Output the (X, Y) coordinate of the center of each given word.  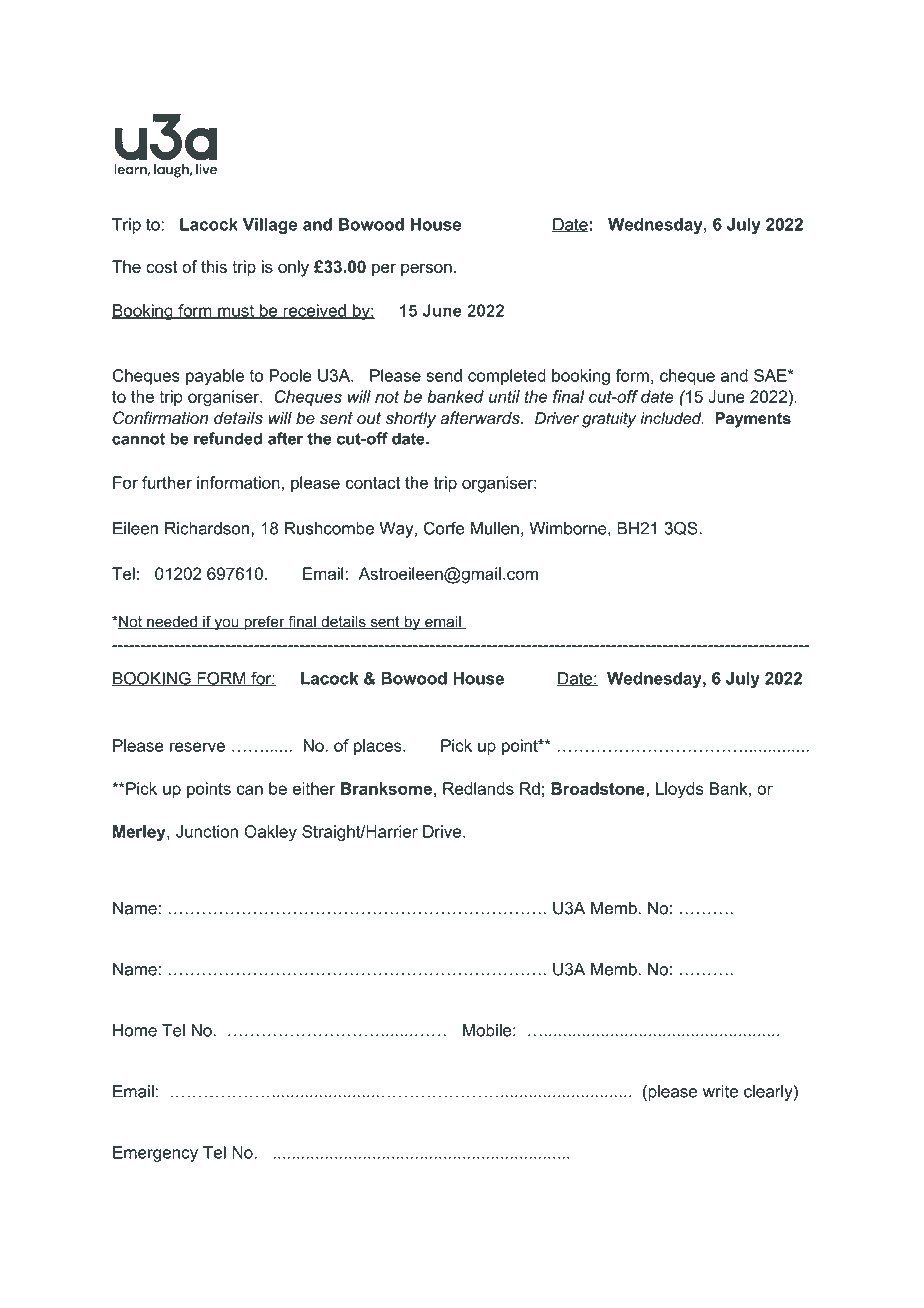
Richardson (208, 528)
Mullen (495, 528)
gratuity (609, 420)
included (672, 418)
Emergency (155, 1154)
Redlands (478, 788)
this (214, 266)
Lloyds (680, 790)
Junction (207, 831)
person (426, 270)
